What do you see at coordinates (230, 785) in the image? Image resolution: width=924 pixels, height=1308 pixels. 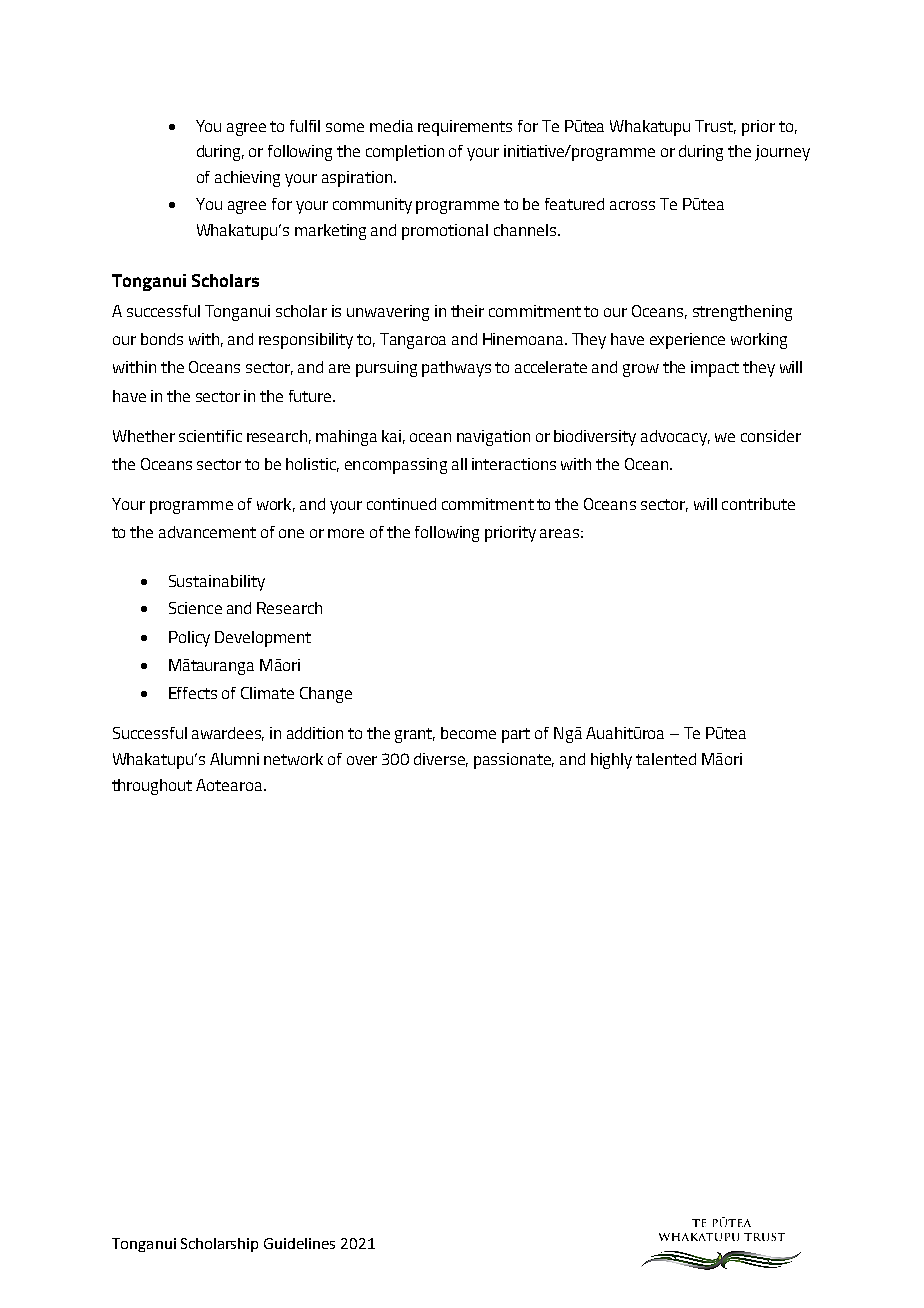 I see `Aotearoa` at bounding box center [230, 785].
